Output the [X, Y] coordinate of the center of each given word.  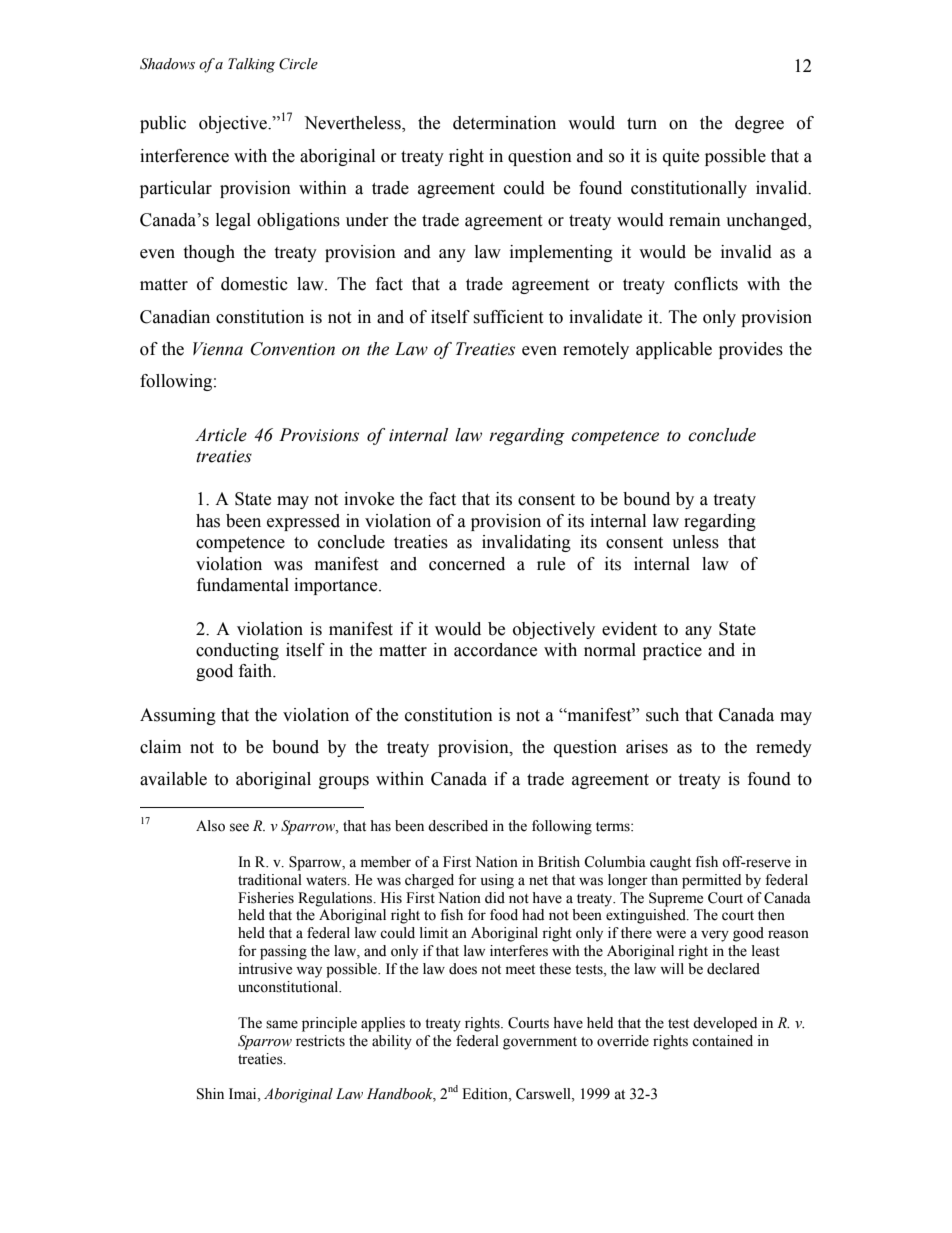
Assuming [178, 716]
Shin [210, 1094]
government [540, 1043]
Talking [251, 65]
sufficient [508, 317]
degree [759, 124]
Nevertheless [353, 124]
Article [221, 435]
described [458, 826]
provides [751, 350]
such [662, 715]
